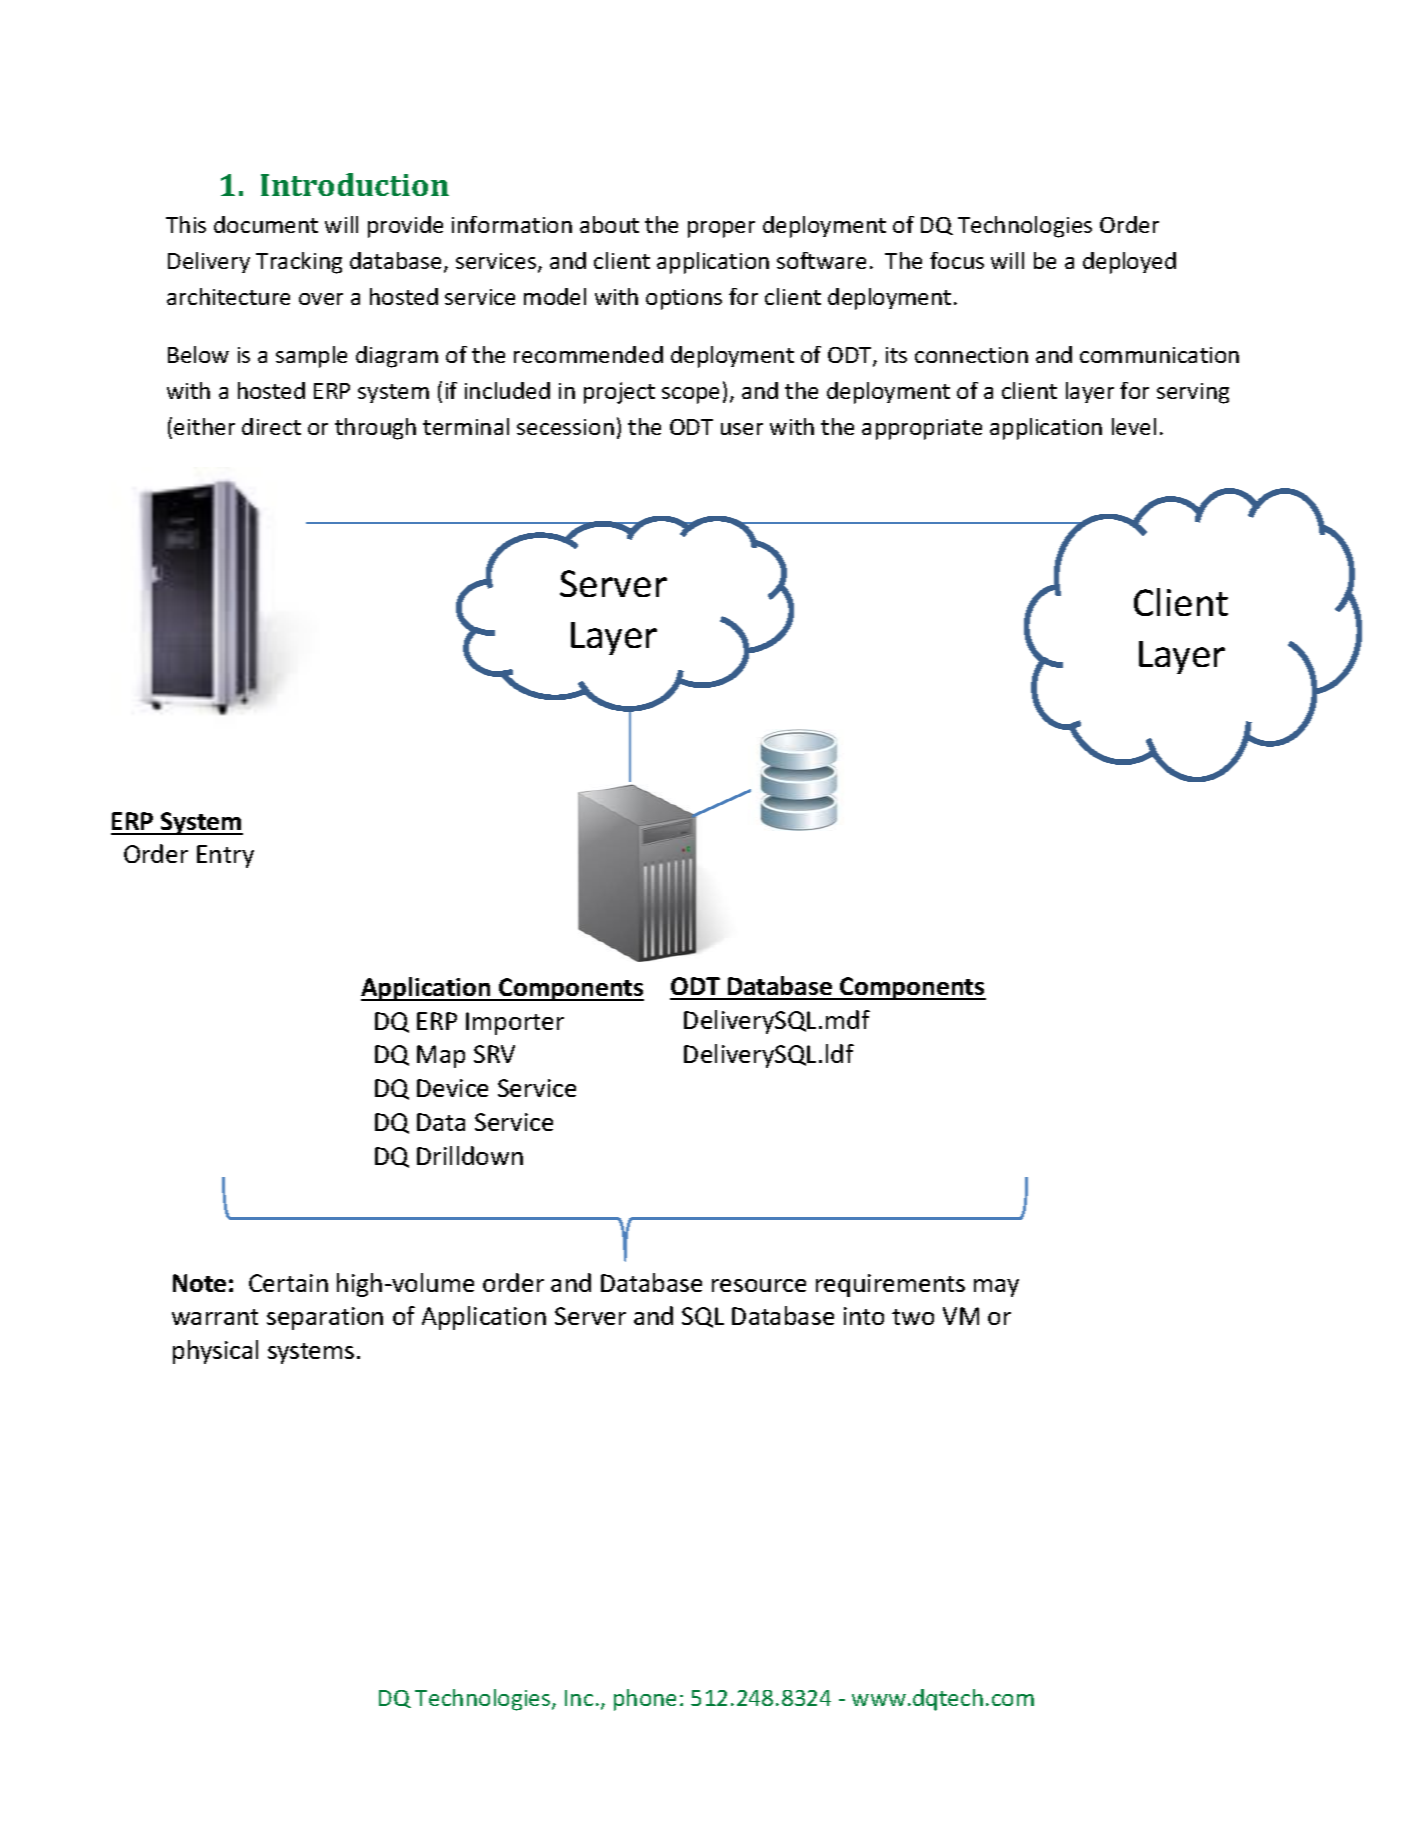  Describe the element at coordinates (913, 1317) in the page. I see `two` at that location.
